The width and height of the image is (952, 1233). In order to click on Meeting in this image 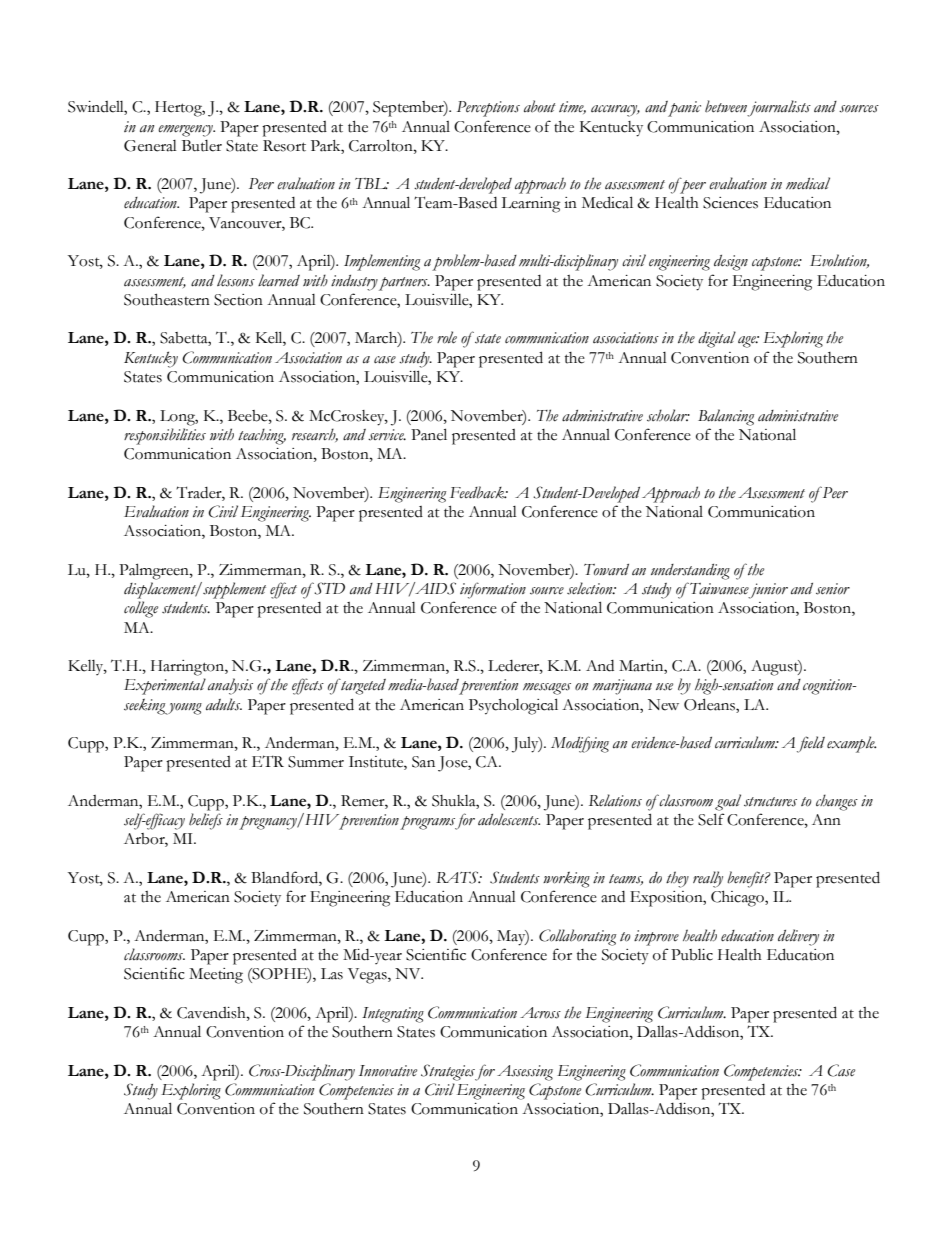, I will do `click(216, 976)`.
